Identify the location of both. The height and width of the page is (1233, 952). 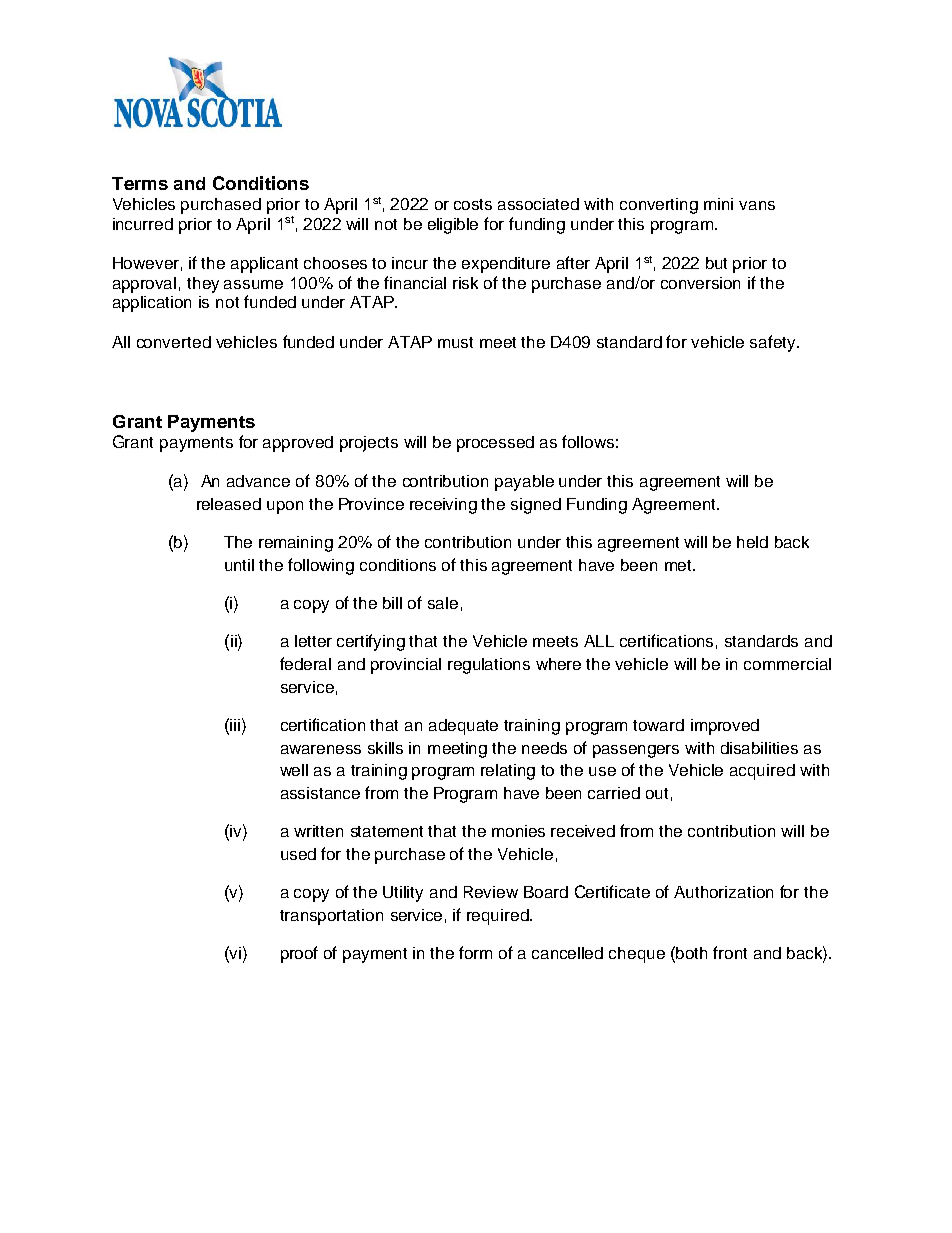
(691, 953).
